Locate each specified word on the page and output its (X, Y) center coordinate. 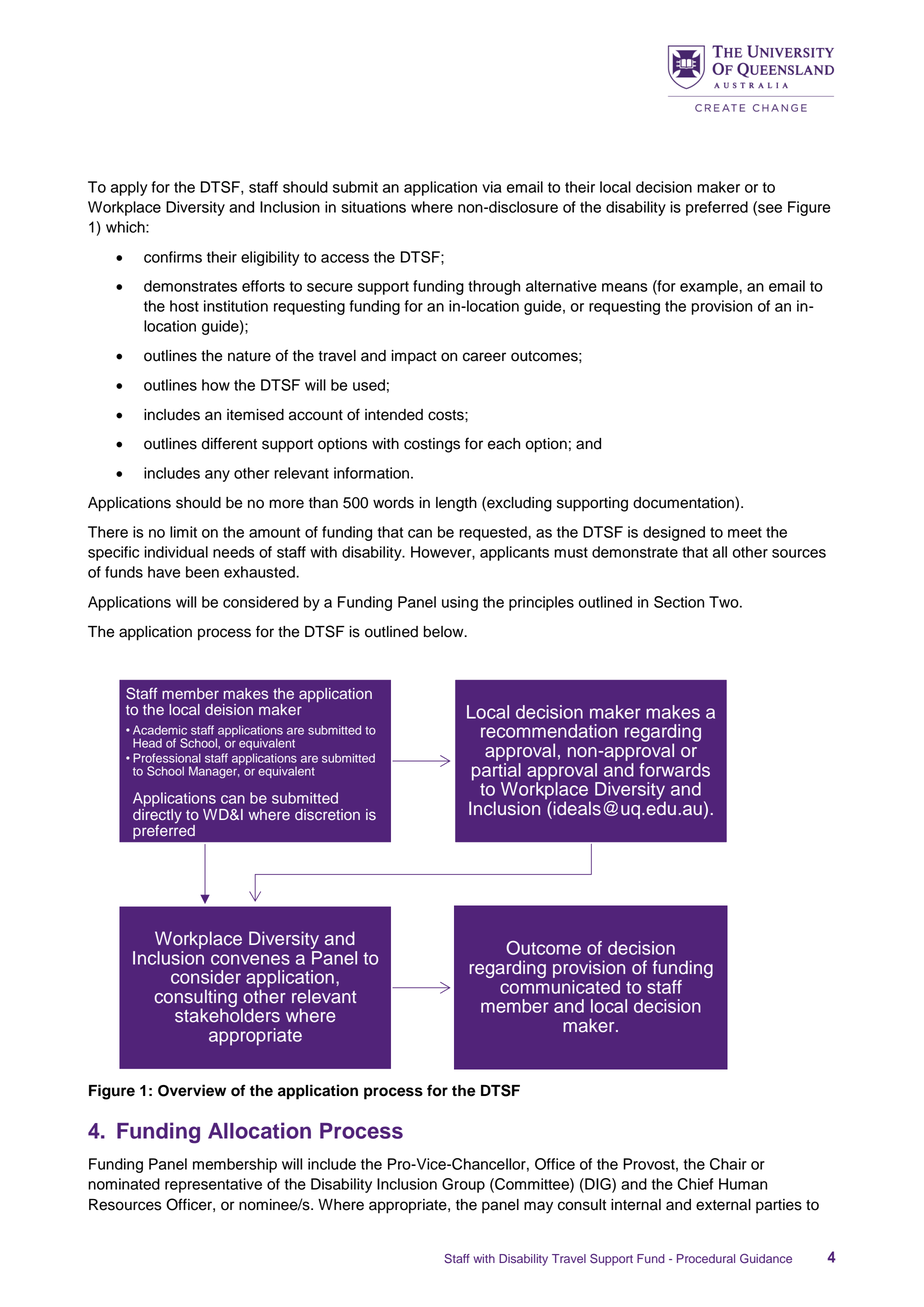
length (456, 504)
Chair (728, 1164)
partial (496, 771)
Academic (160, 730)
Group (463, 1185)
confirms (173, 257)
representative (213, 1185)
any (217, 476)
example (710, 287)
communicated (560, 985)
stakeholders (227, 1014)
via (492, 187)
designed (674, 533)
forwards (674, 770)
